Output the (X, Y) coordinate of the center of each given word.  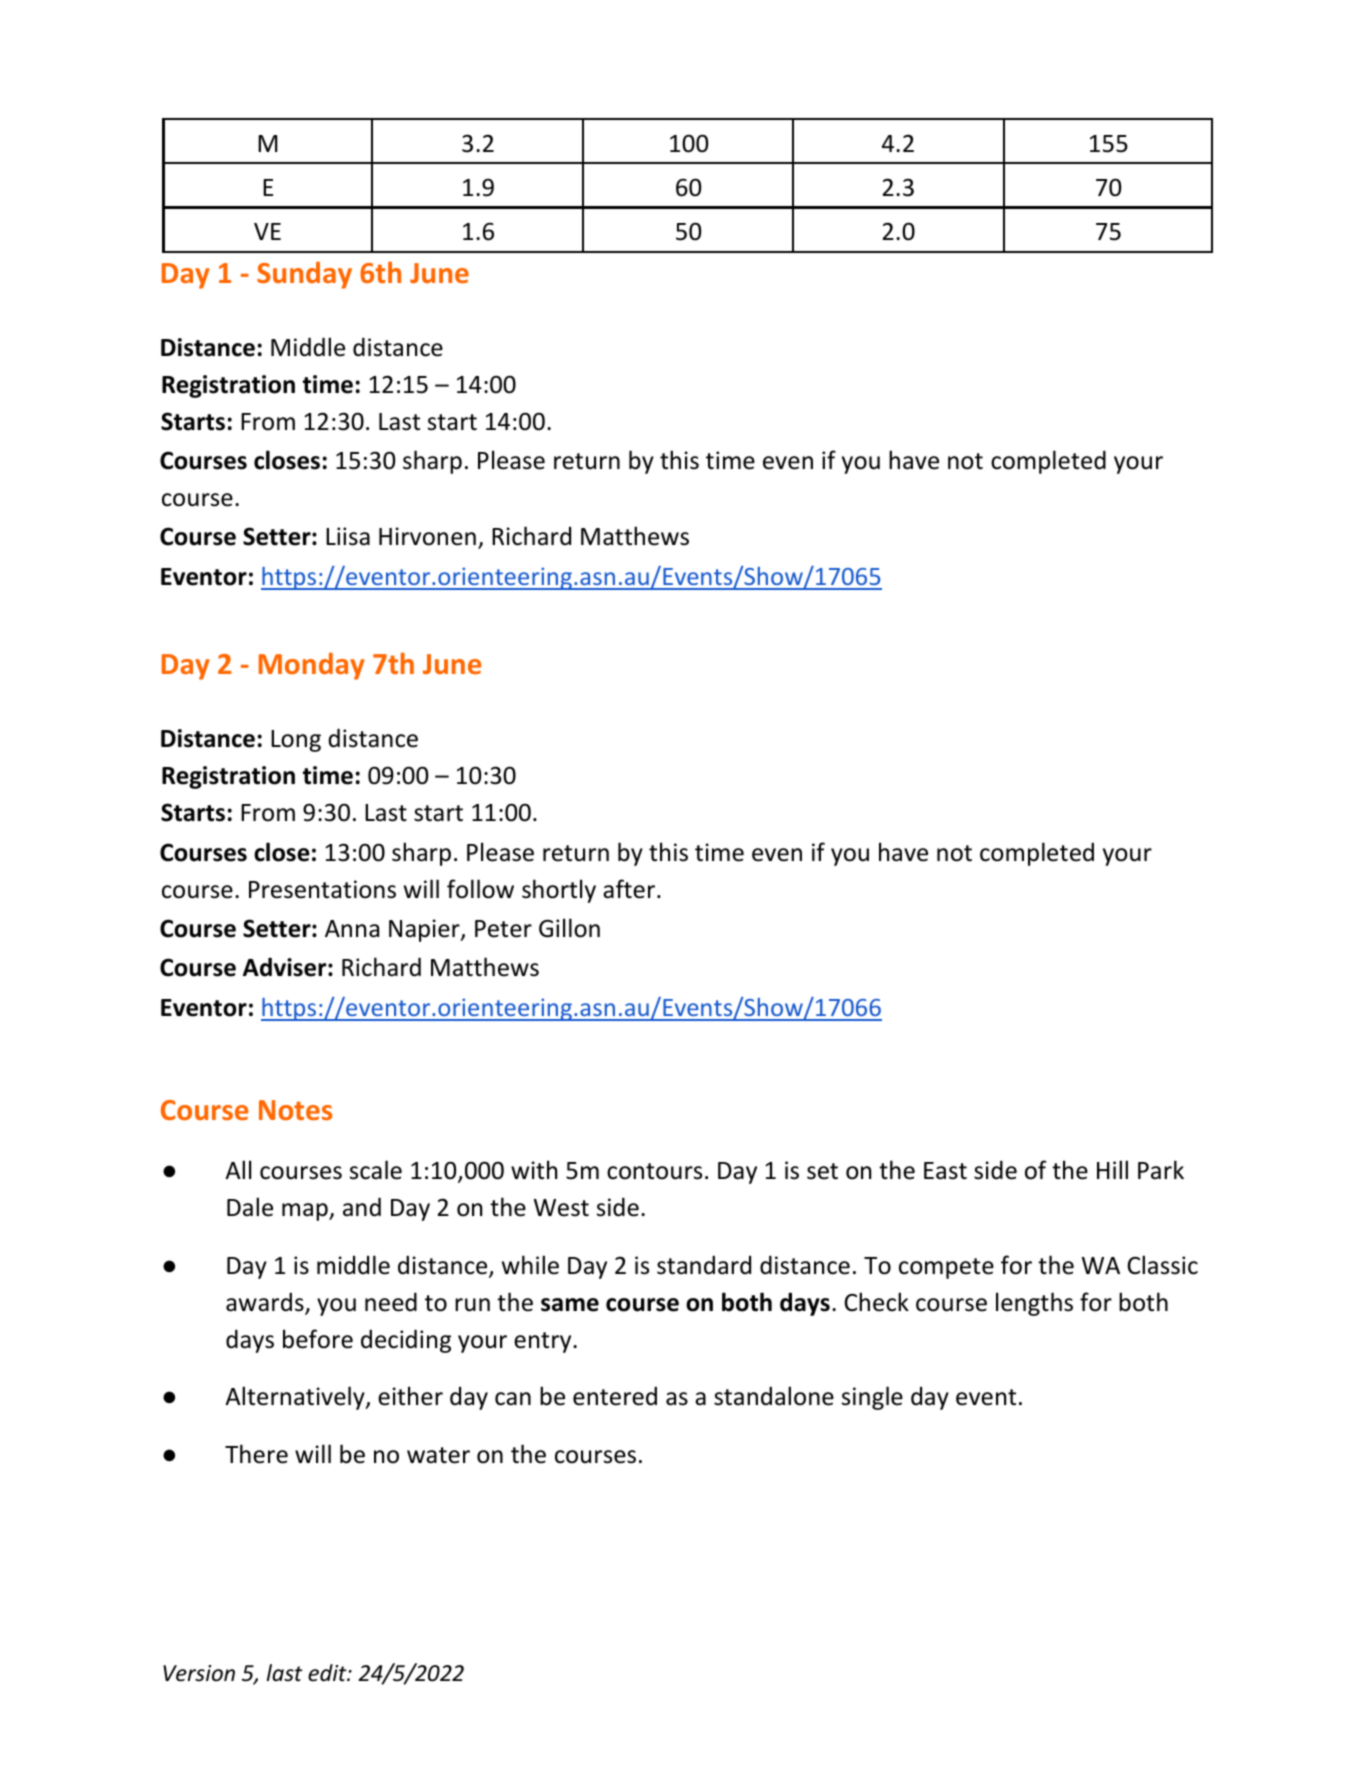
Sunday (304, 275)
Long (296, 741)
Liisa (348, 536)
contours (654, 1171)
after (630, 889)
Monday (312, 666)
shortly (559, 891)
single (872, 1398)
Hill (1112, 1169)
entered (615, 1396)
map (306, 1212)
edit (328, 1673)
